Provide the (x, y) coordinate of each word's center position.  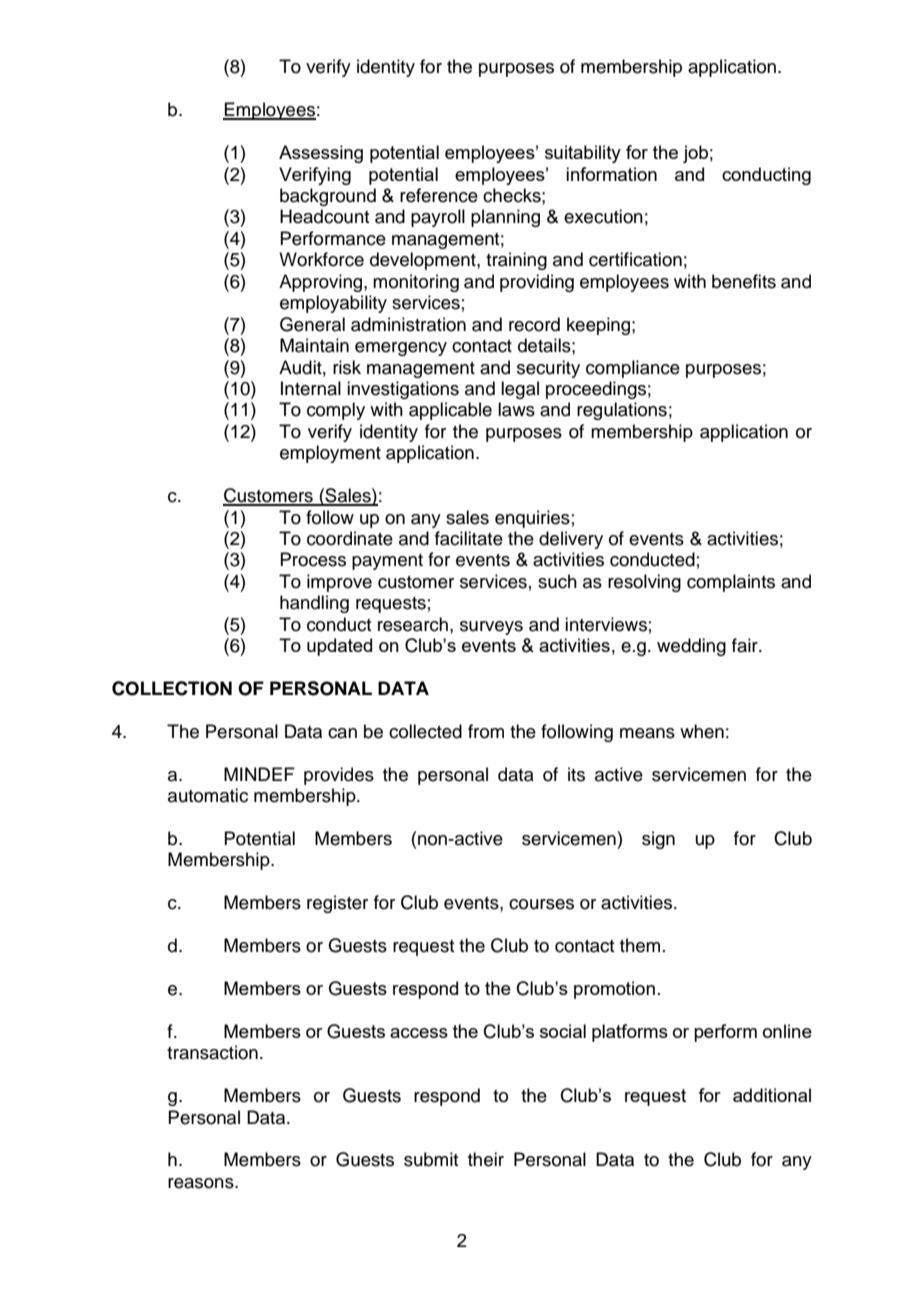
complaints (731, 583)
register (337, 904)
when (702, 731)
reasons (202, 1183)
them (640, 945)
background (328, 197)
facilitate (469, 538)
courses (541, 904)
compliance (633, 369)
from (486, 731)
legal (520, 390)
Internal (311, 388)
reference (439, 195)
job (695, 154)
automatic (208, 795)
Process (313, 559)
